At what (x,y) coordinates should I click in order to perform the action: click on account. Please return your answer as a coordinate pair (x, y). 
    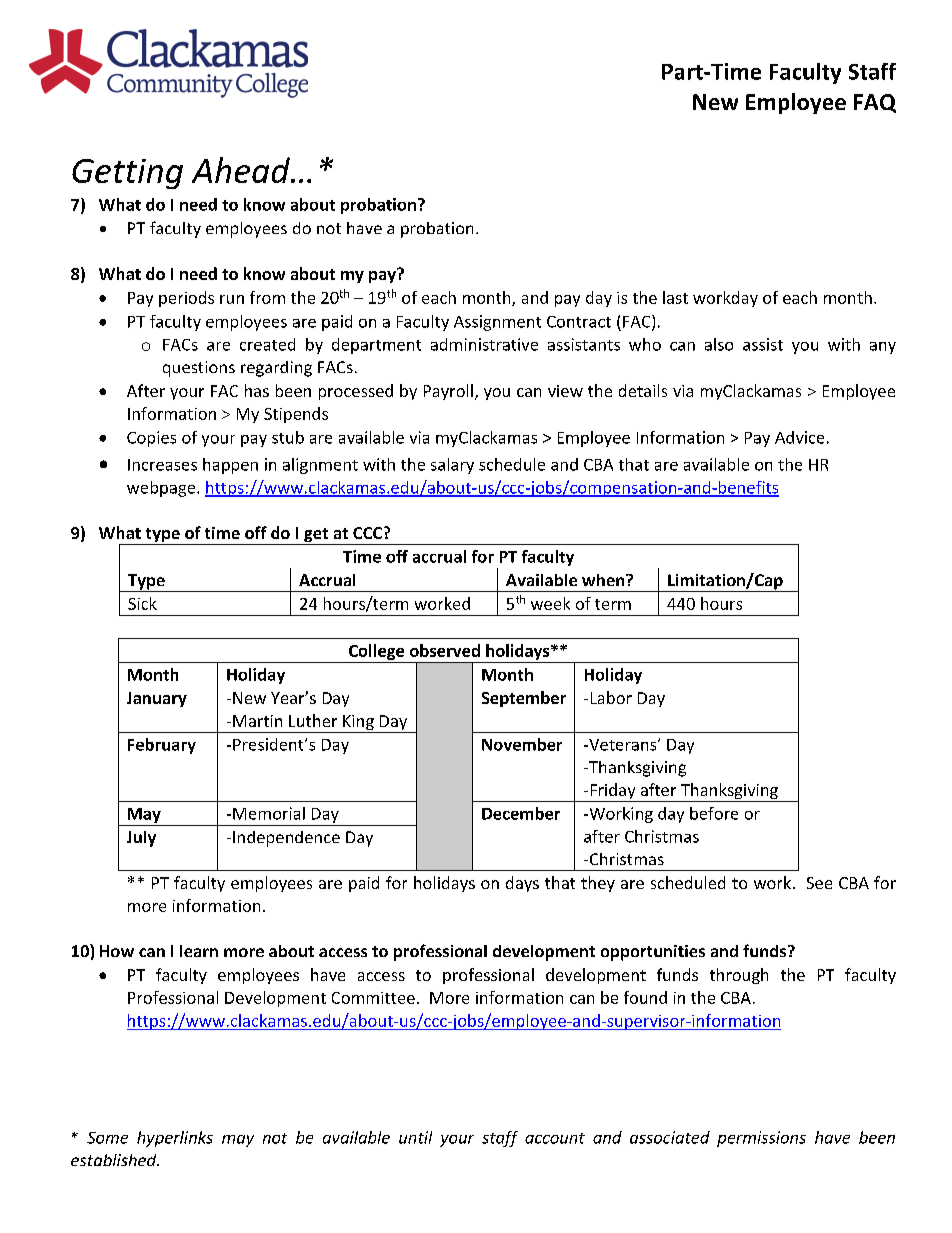
    Looking at the image, I should click on (555, 1138).
